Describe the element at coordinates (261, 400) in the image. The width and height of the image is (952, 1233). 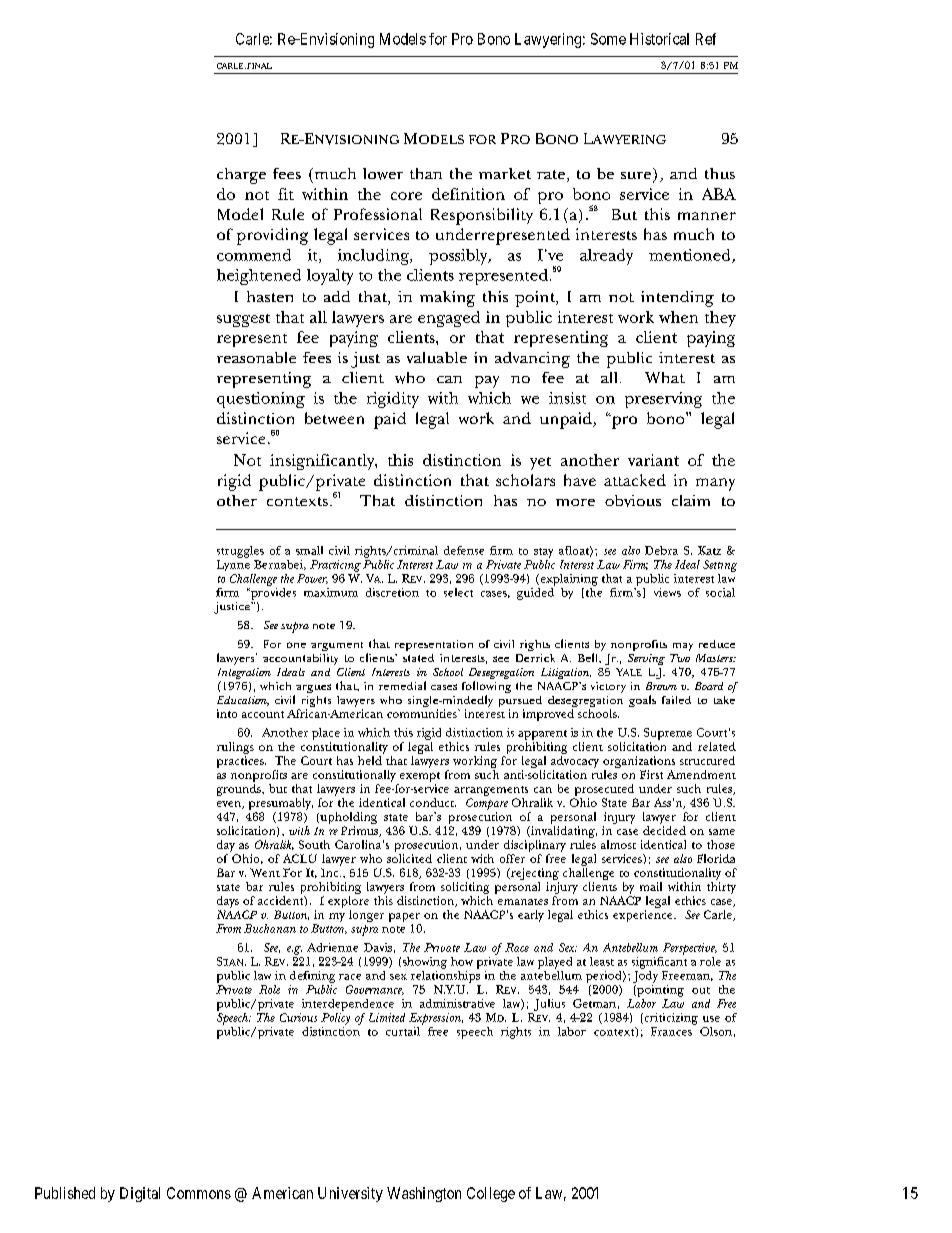
I see `questioning` at that location.
